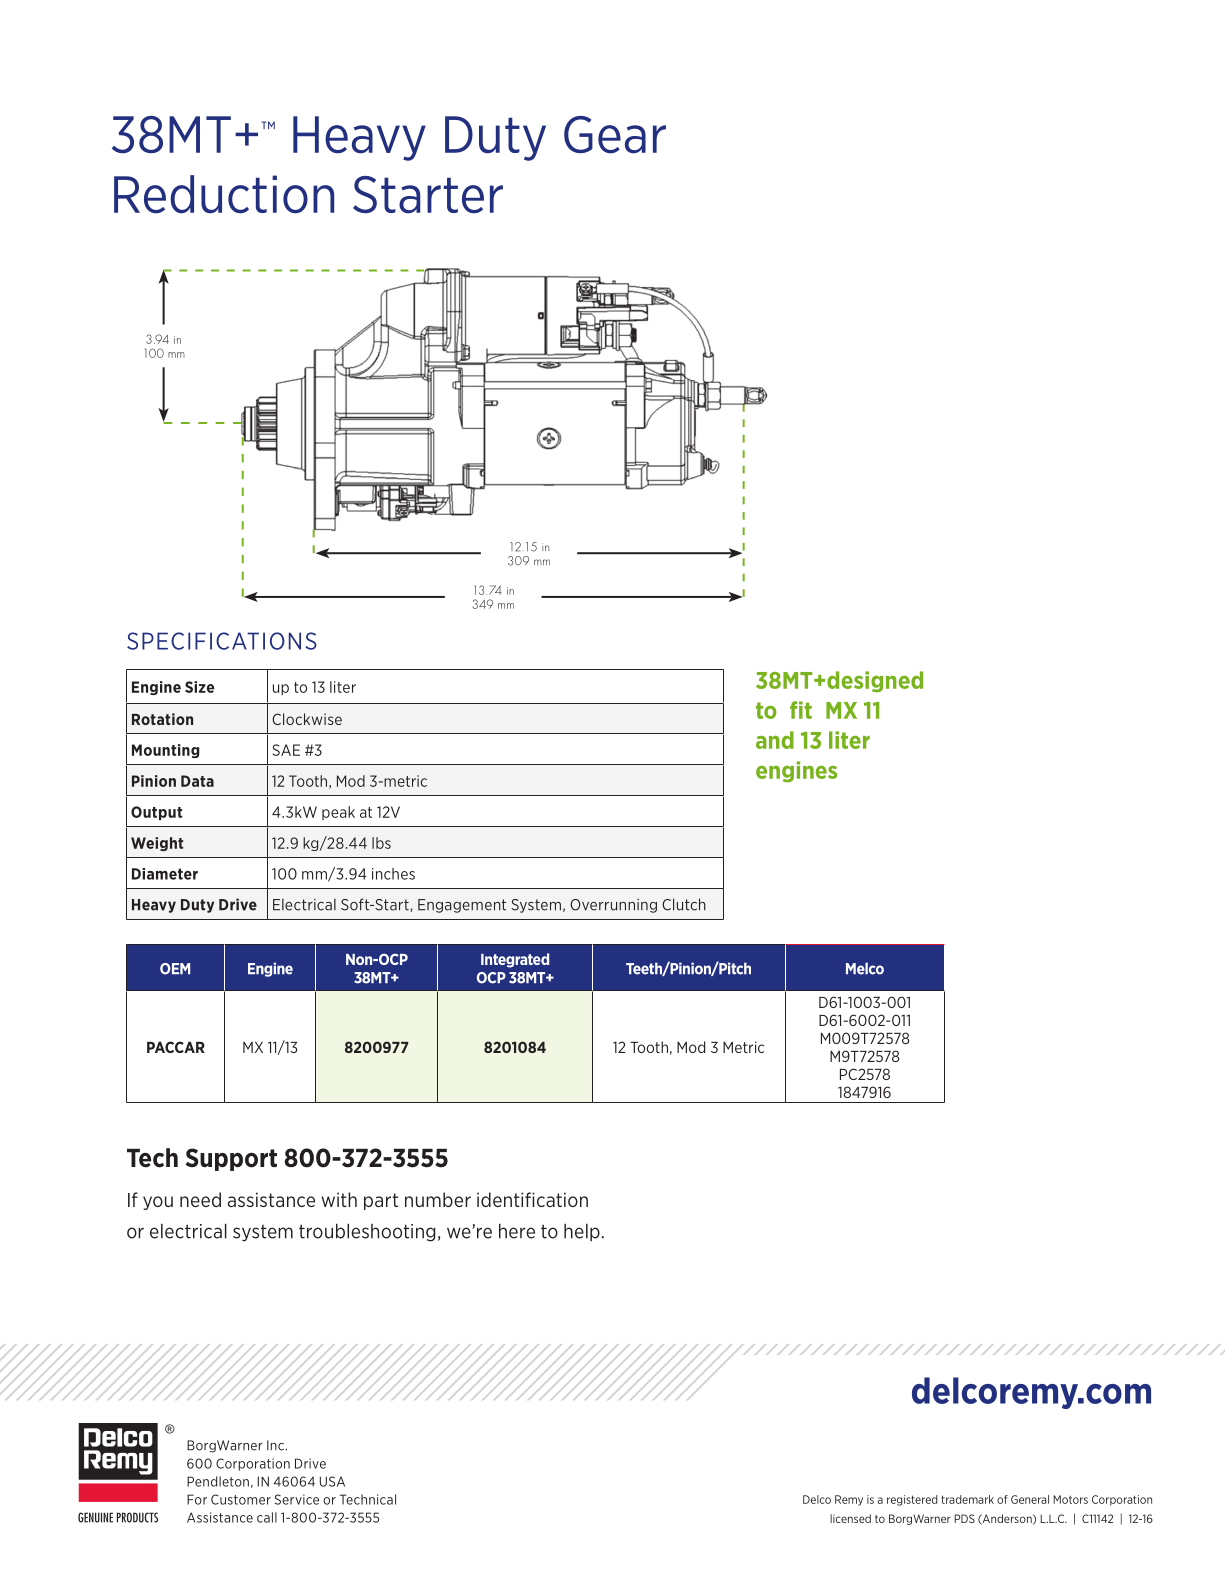  What do you see at coordinates (222, 641) in the screenshot?
I see `SPECIFICATIONS` at bounding box center [222, 641].
